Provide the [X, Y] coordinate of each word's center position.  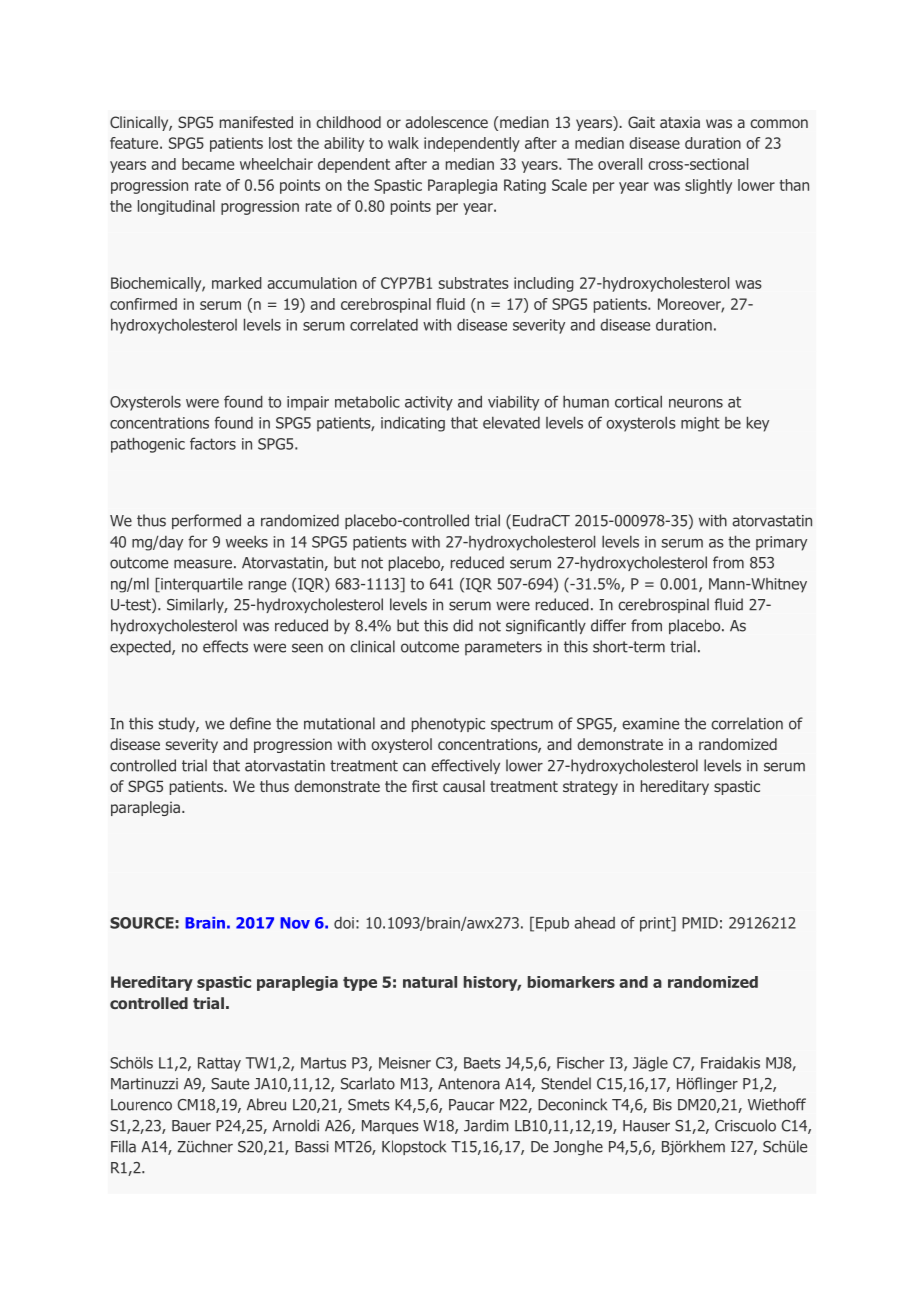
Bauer [191, 1126]
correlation [747, 723]
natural [430, 982]
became [208, 164]
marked [237, 283]
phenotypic [448, 724]
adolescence [446, 122]
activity [429, 403]
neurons [696, 403]
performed [206, 521]
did [463, 625]
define [250, 723]
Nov [295, 923]
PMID [700, 923]
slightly [708, 186]
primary [781, 543]
